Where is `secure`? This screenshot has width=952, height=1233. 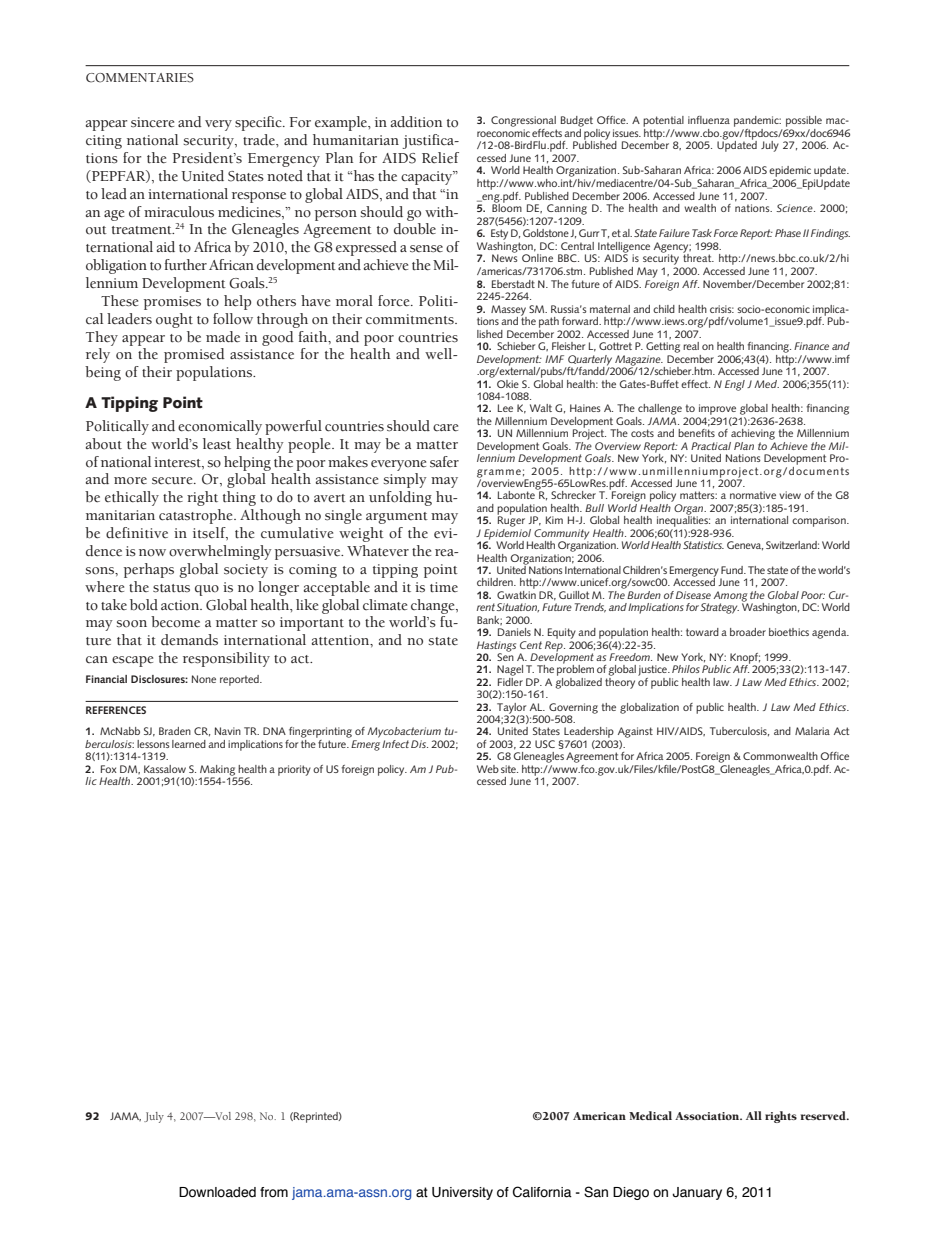
secure is located at coordinates (173, 481).
